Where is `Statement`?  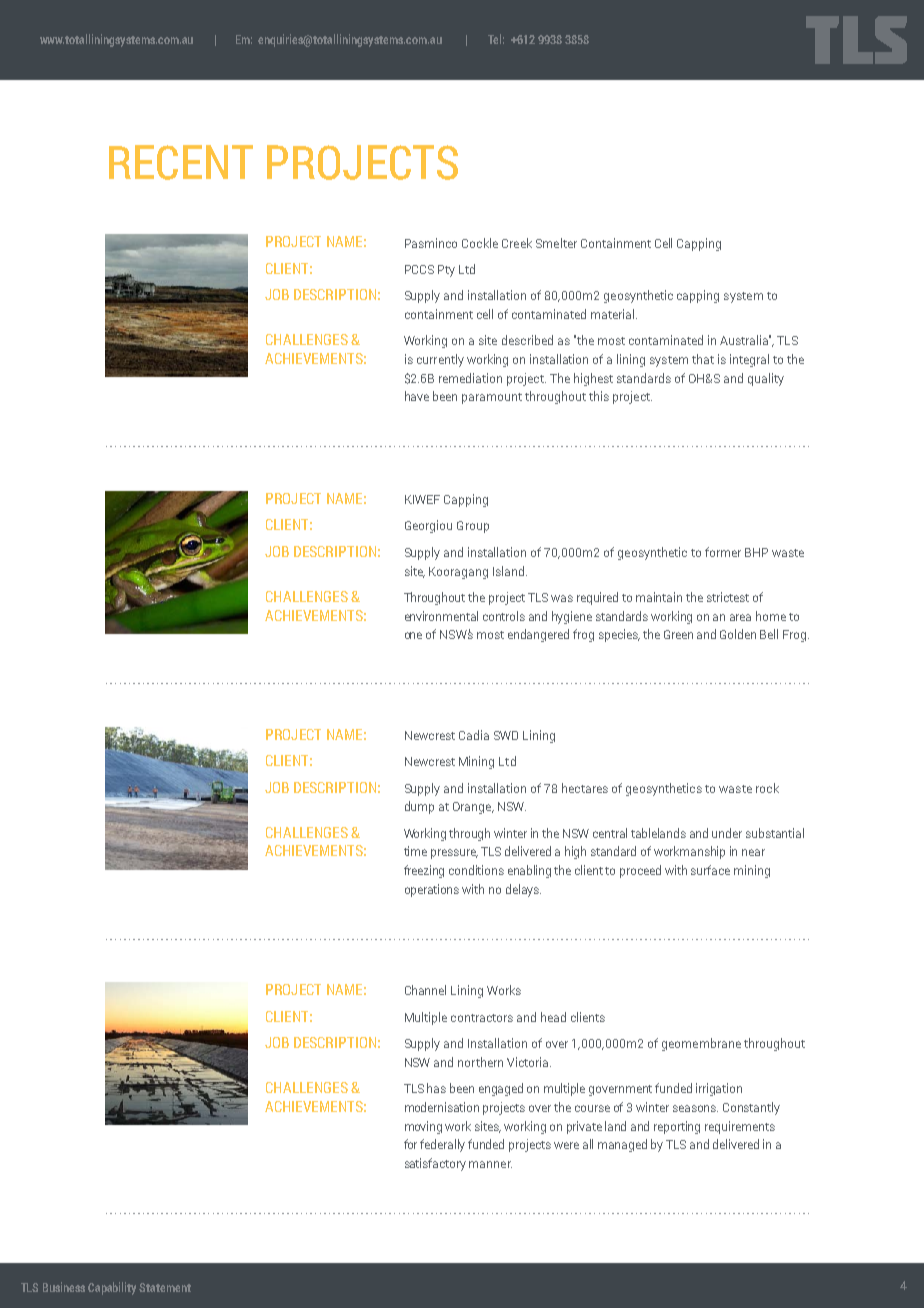
Statement is located at coordinates (165, 1287).
